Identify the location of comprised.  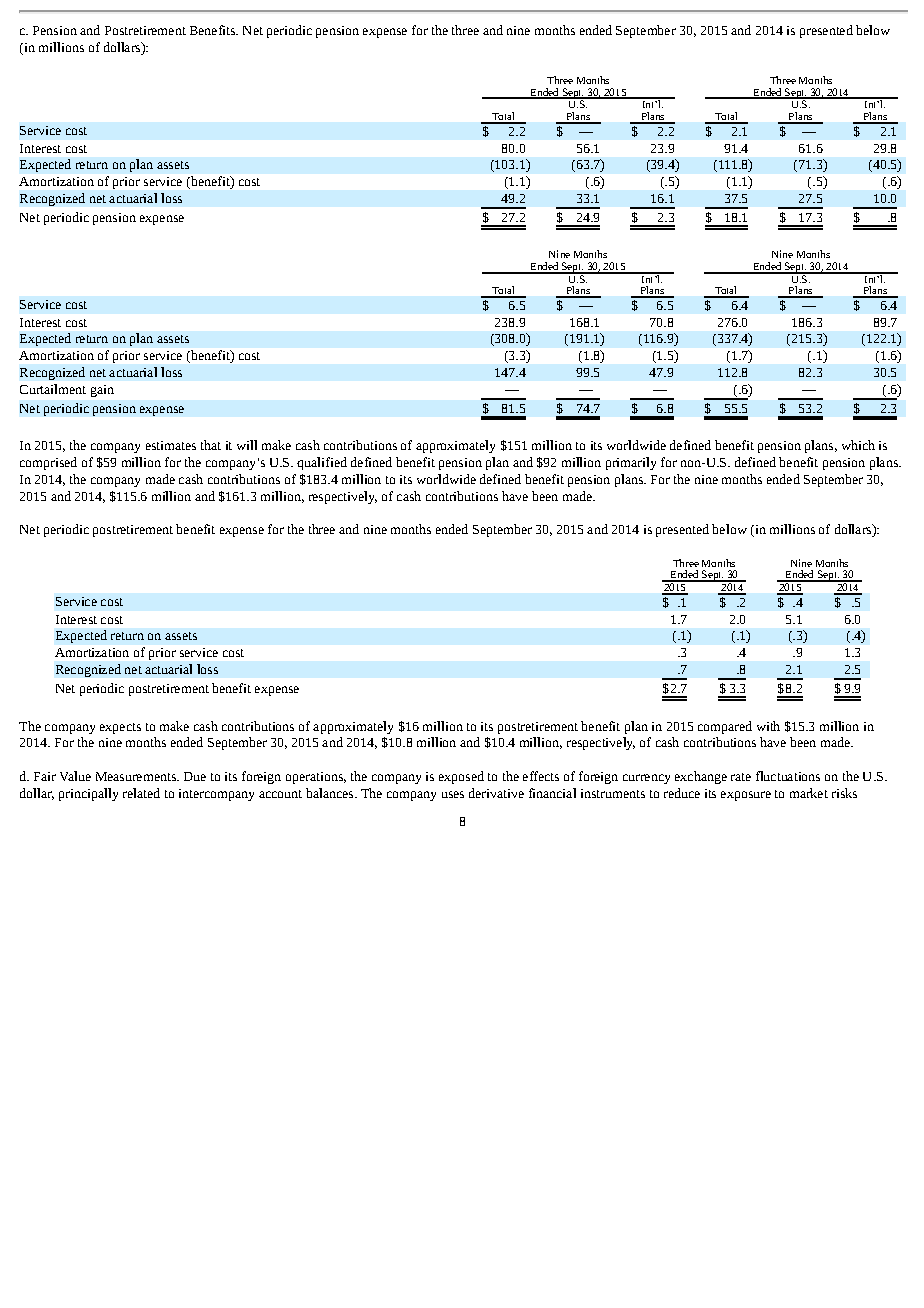
(48, 463).
